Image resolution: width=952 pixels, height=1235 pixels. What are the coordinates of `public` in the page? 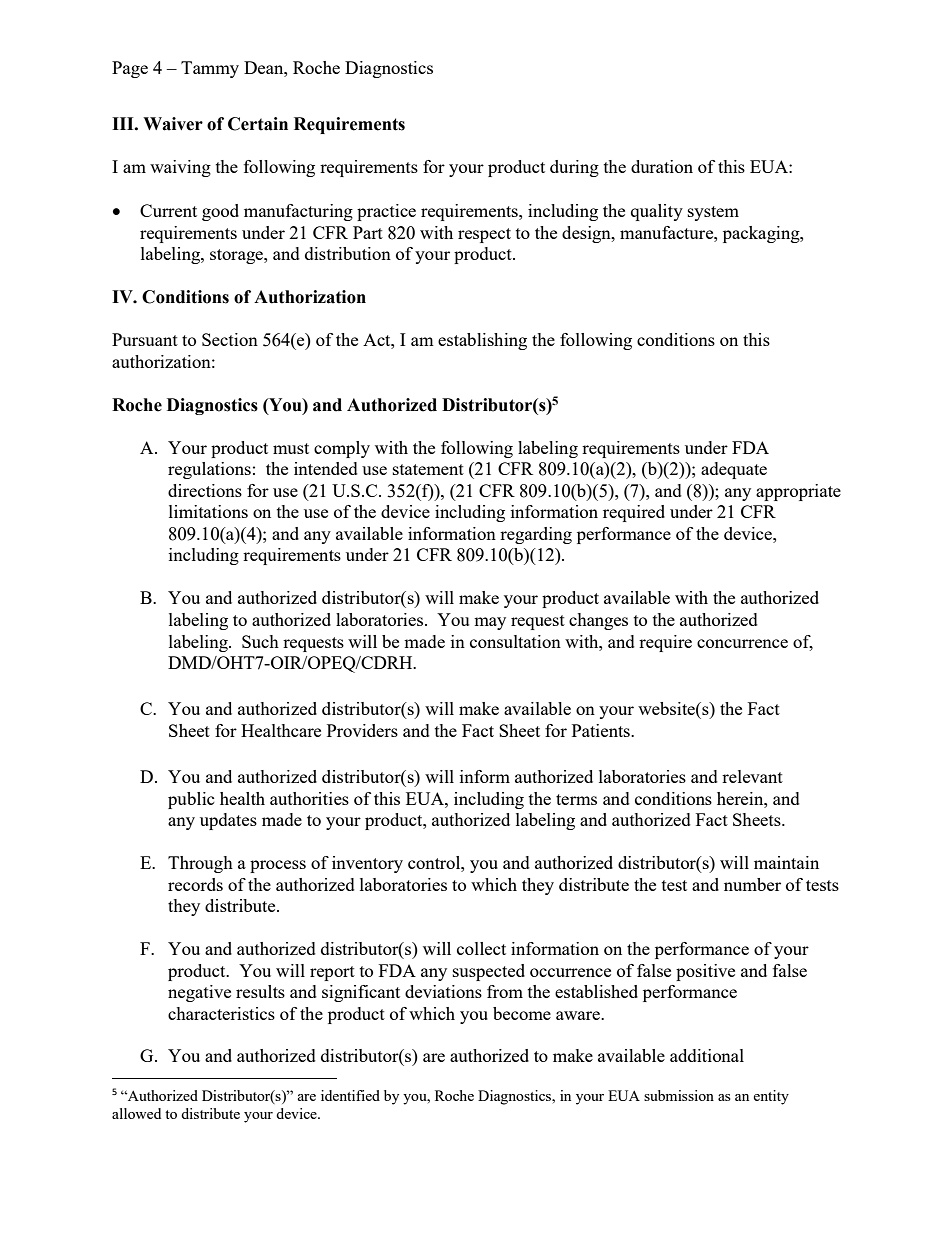 It's located at (191, 800).
